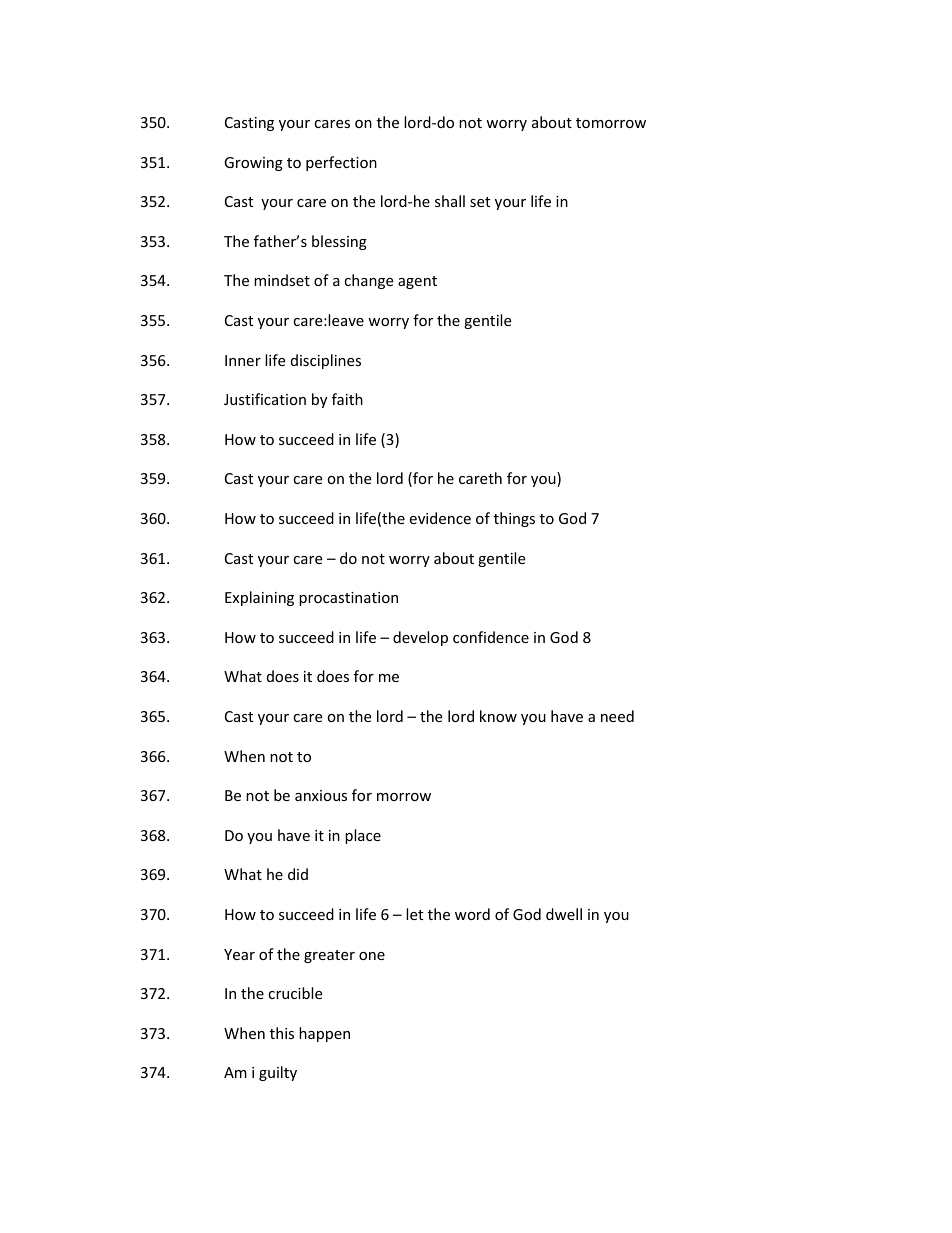  Describe the element at coordinates (253, 164) in the document. I see `Growing` at that location.
